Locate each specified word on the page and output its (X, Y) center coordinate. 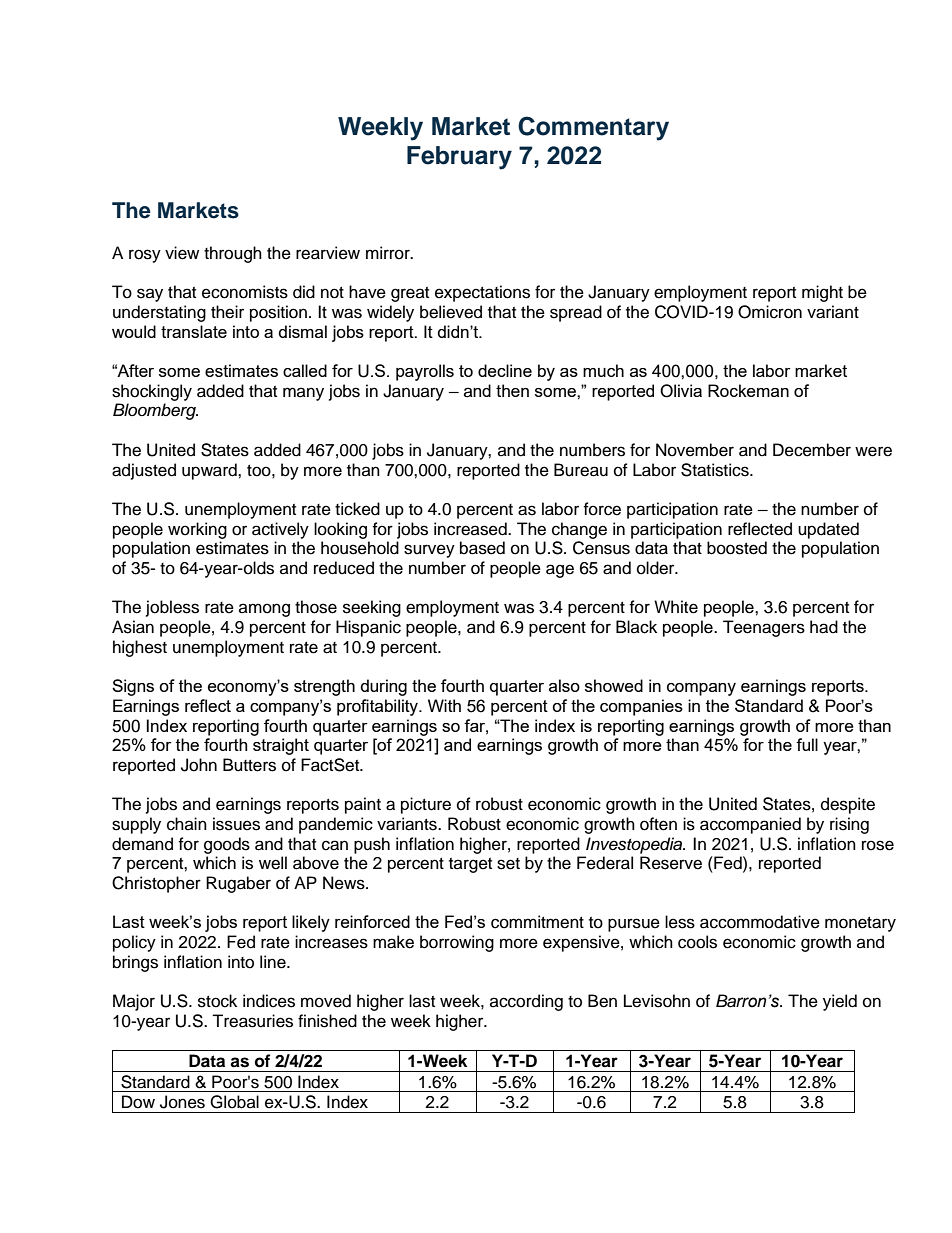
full (807, 744)
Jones (182, 1102)
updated (828, 530)
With (444, 705)
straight (281, 746)
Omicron (770, 312)
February (459, 158)
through (233, 254)
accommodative (760, 922)
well (273, 863)
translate (194, 331)
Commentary (593, 128)
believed (451, 312)
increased (471, 529)
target (470, 865)
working (197, 530)
